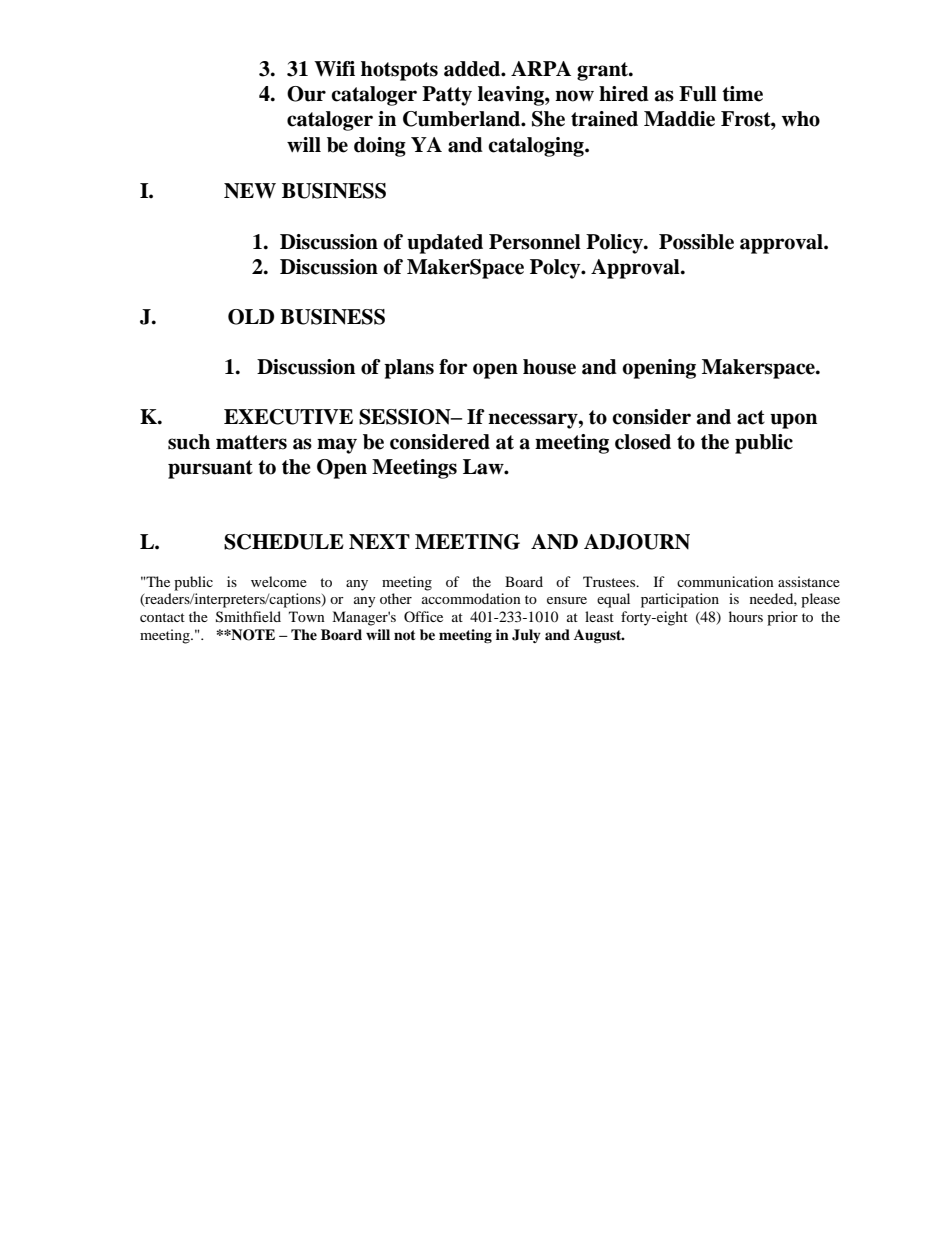 This screenshot has width=952, height=1233. Describe the element at coordinates (334, 69) in the screenshot. I see `Wifi` at that location.
